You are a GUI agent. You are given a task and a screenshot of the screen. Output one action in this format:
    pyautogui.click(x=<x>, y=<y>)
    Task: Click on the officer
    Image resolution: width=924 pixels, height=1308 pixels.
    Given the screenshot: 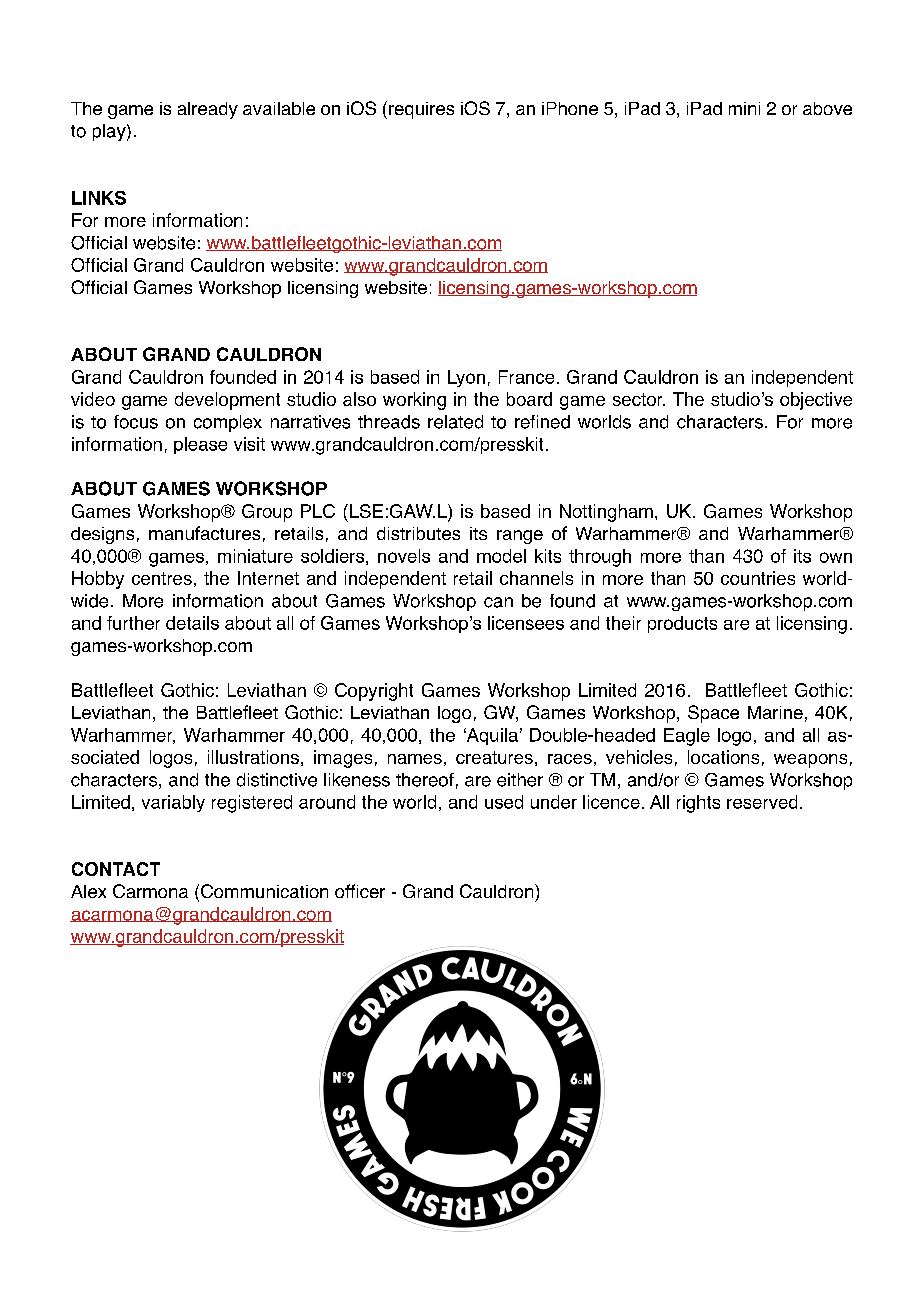 What is the action you would take?
    pyautogui.click(x=360, y=891)
